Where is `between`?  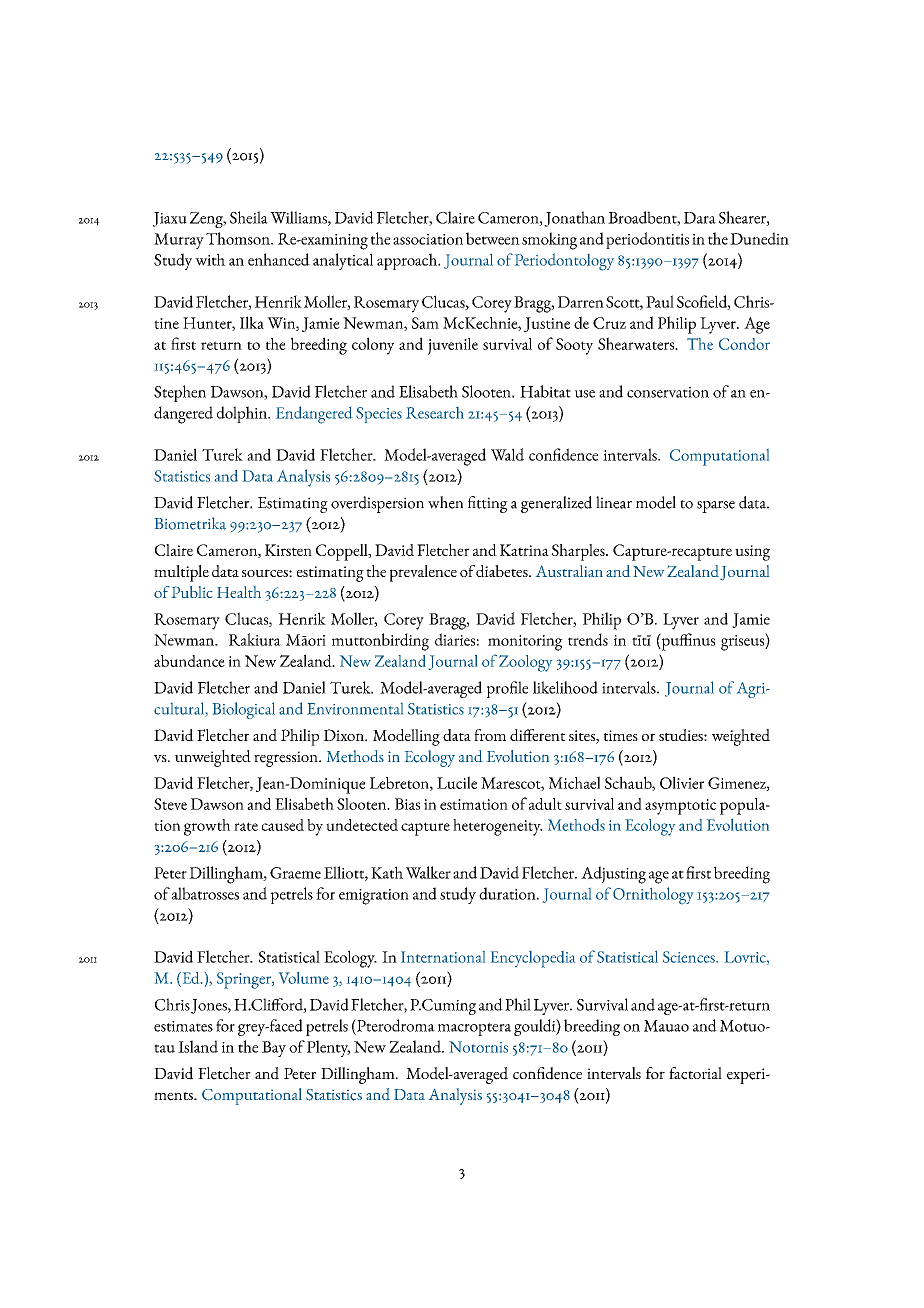
between is located at coordinates (493, 238).
